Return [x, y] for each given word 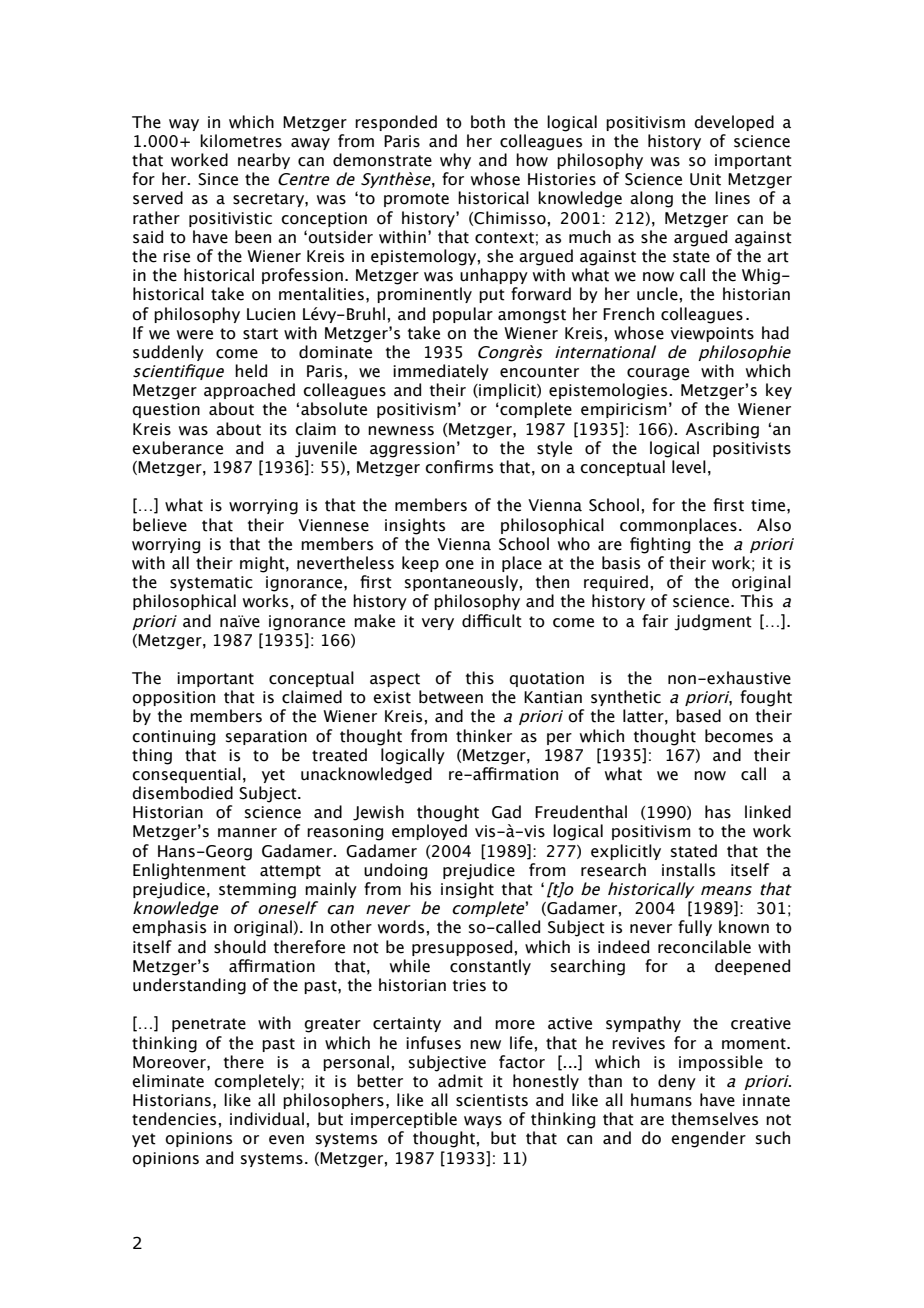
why [455, 161]
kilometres [241, 141]
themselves [714, 1119]
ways [483, 1122]
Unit [705, 179]
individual [268, 1119]
